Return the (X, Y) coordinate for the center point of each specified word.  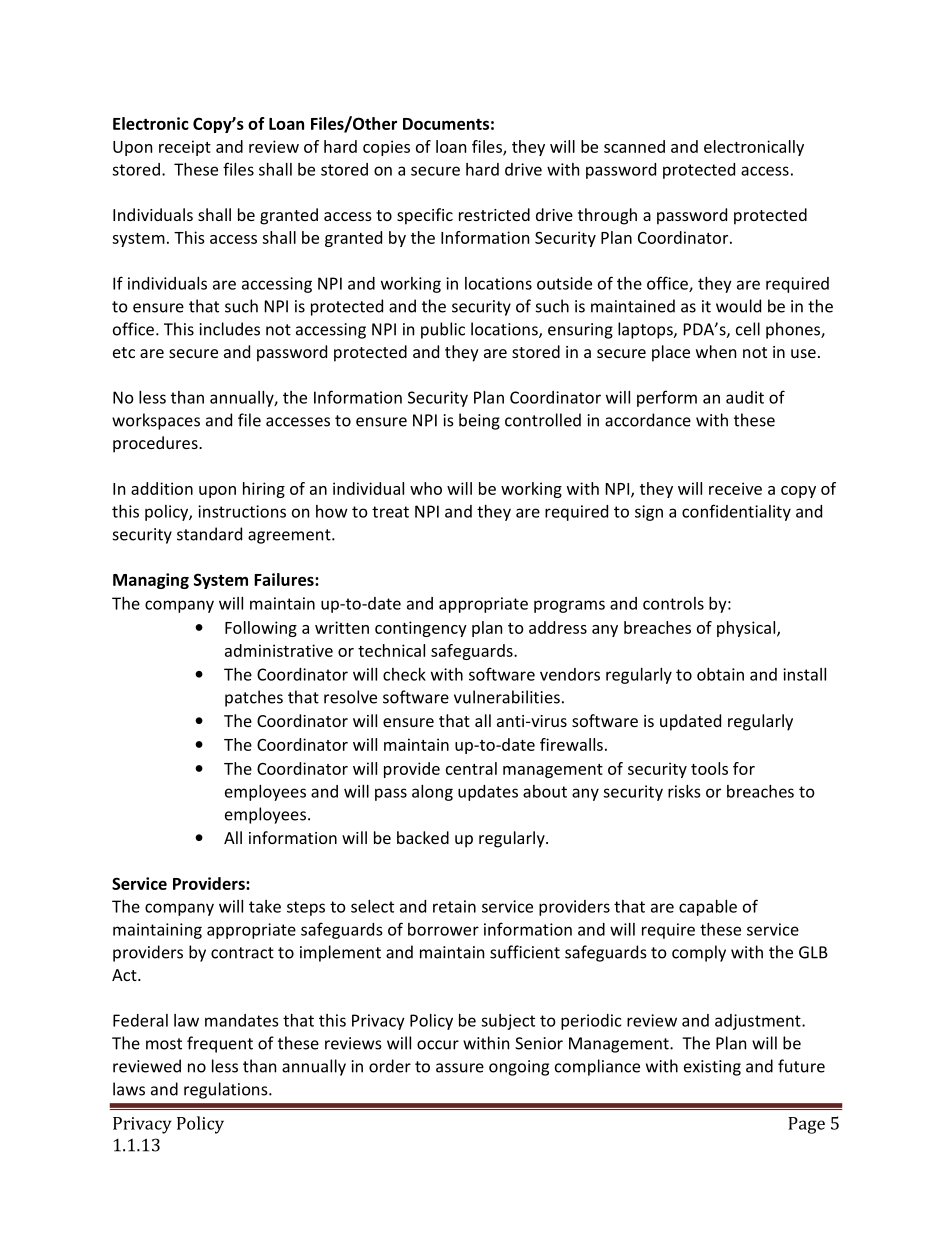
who (426, 488)
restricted (494, 214)
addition (162, 488)
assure (460, 1068)
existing (712, 1068)
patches (254, 698)
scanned (634, 146)
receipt (185, 148)
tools (709, 768)
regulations (227, 1090)
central (471, 768)
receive (735, 488)
